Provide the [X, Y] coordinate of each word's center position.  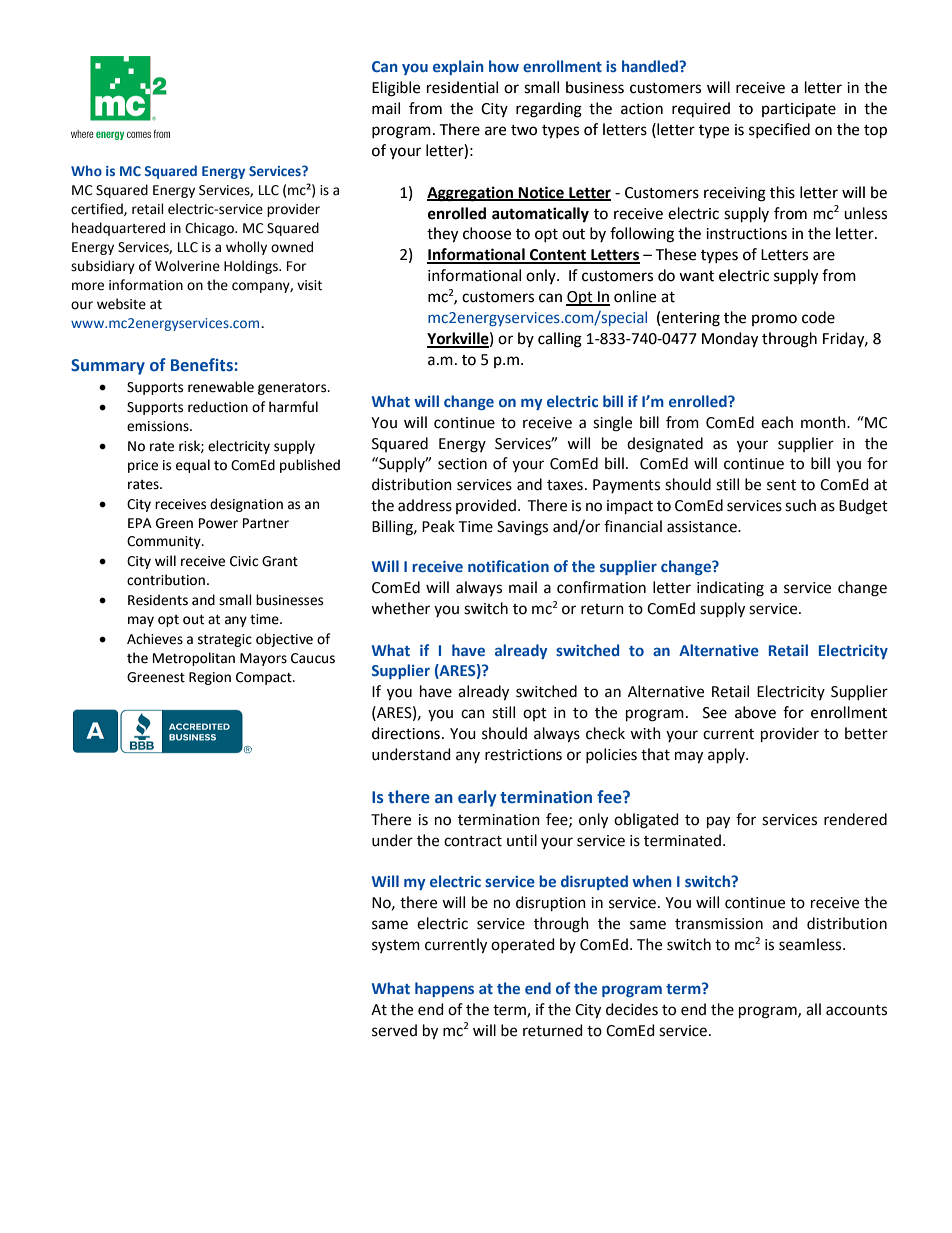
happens [444, 989]
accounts [856, 1010]
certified [98, 209]
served [394, 1030]
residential [462, 87]
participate [799, 110]
